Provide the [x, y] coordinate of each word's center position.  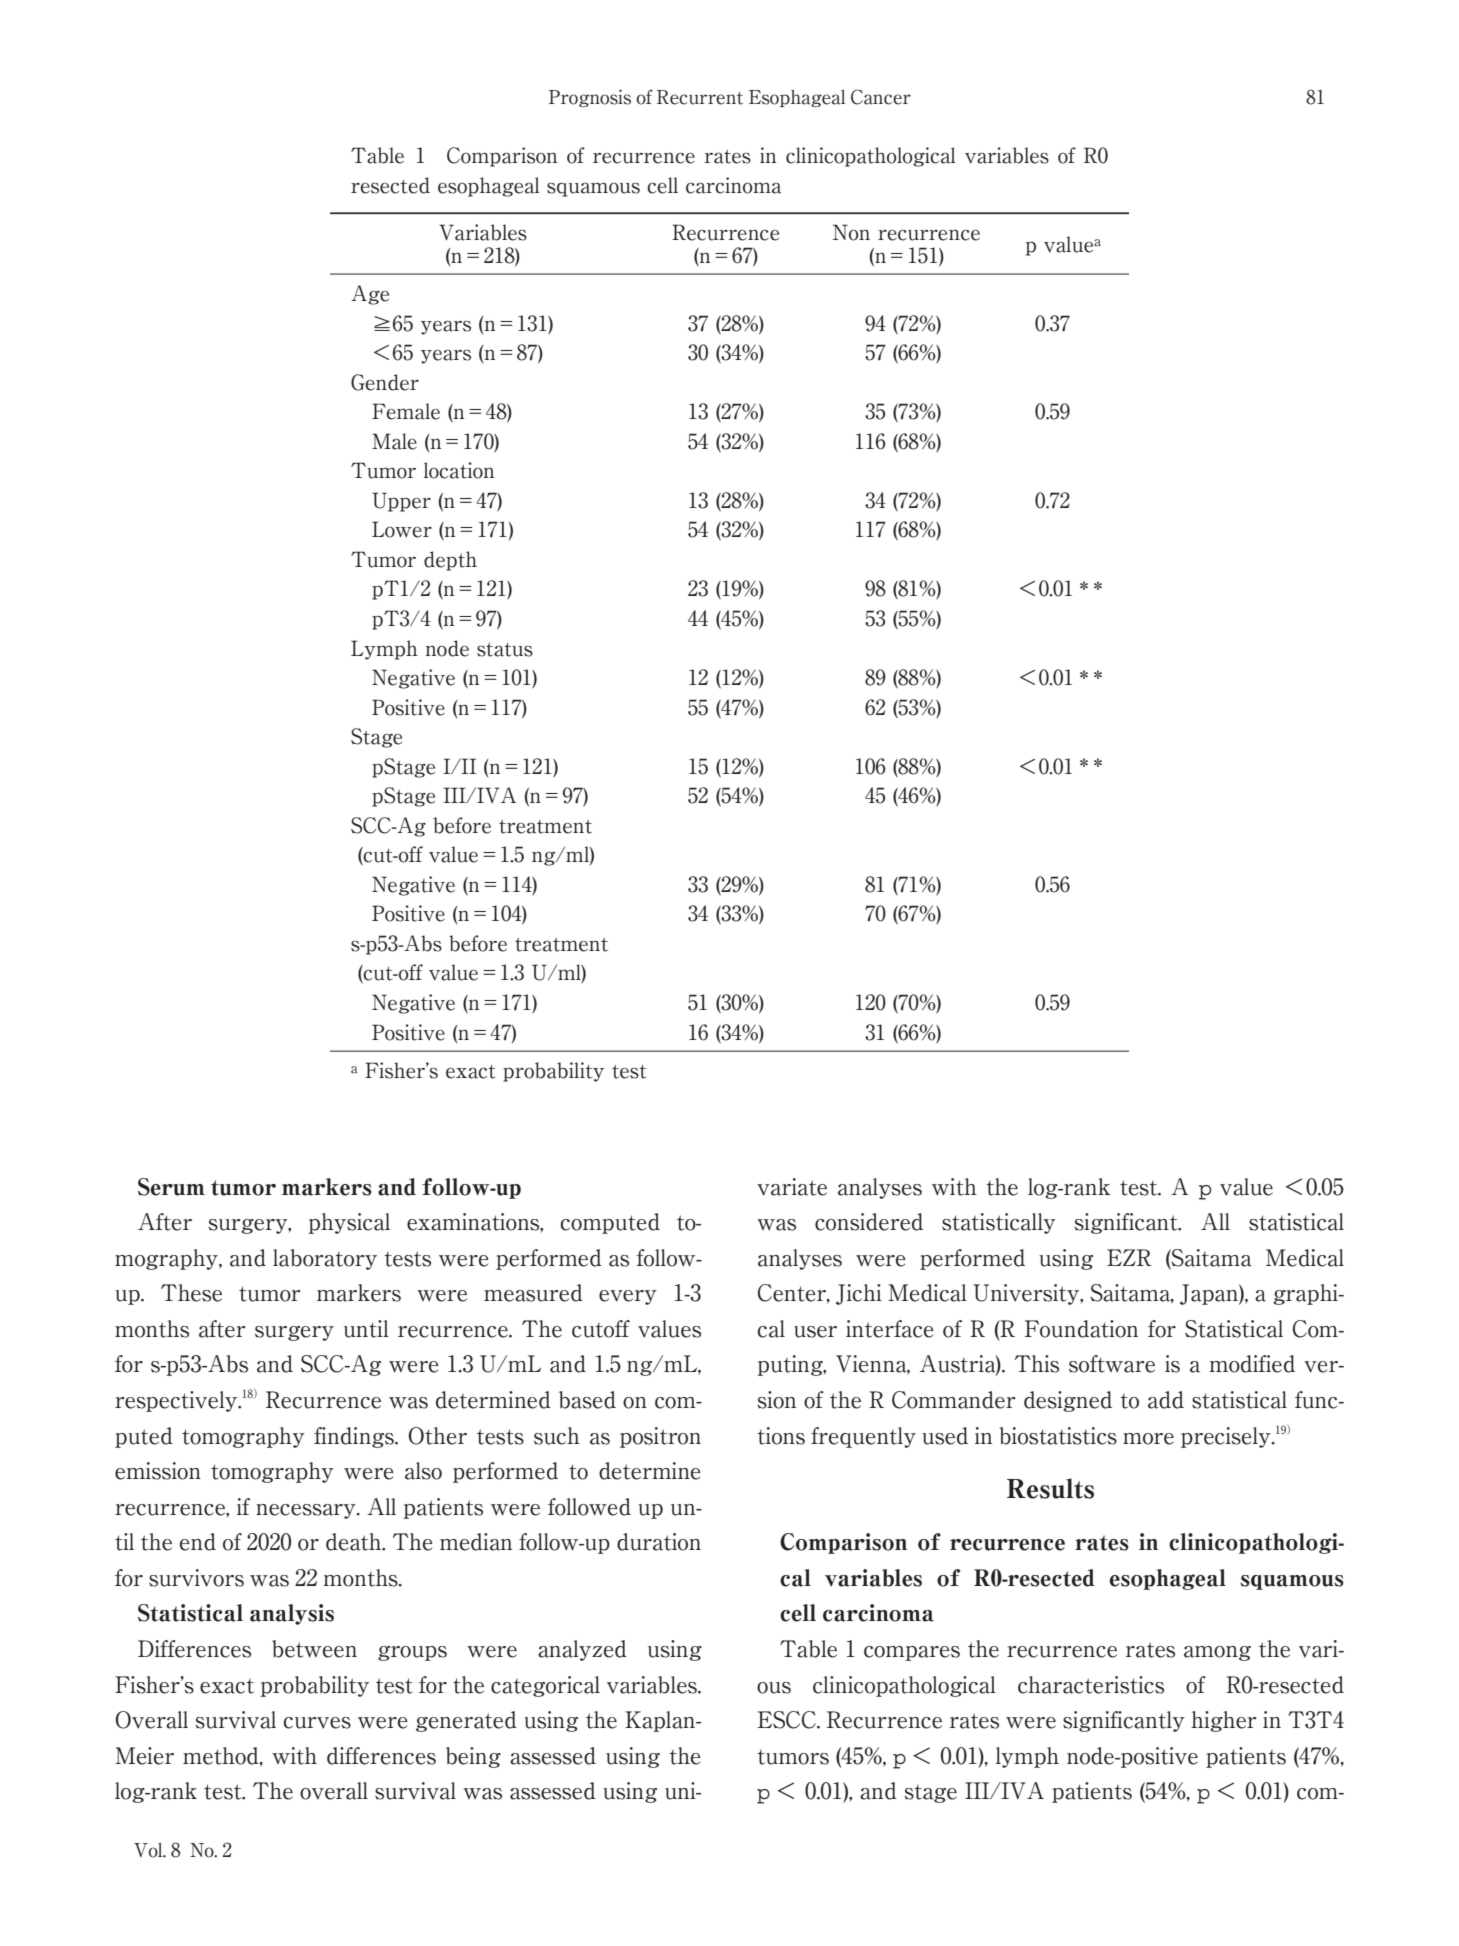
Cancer [881, 97]
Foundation [1081, 1329]
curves [317, 1723]
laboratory [325, 1259]
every [628, 1297]
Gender [385, 382]
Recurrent [700, 97]
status [505, 650]
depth [450, 561]
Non [851, 232]
